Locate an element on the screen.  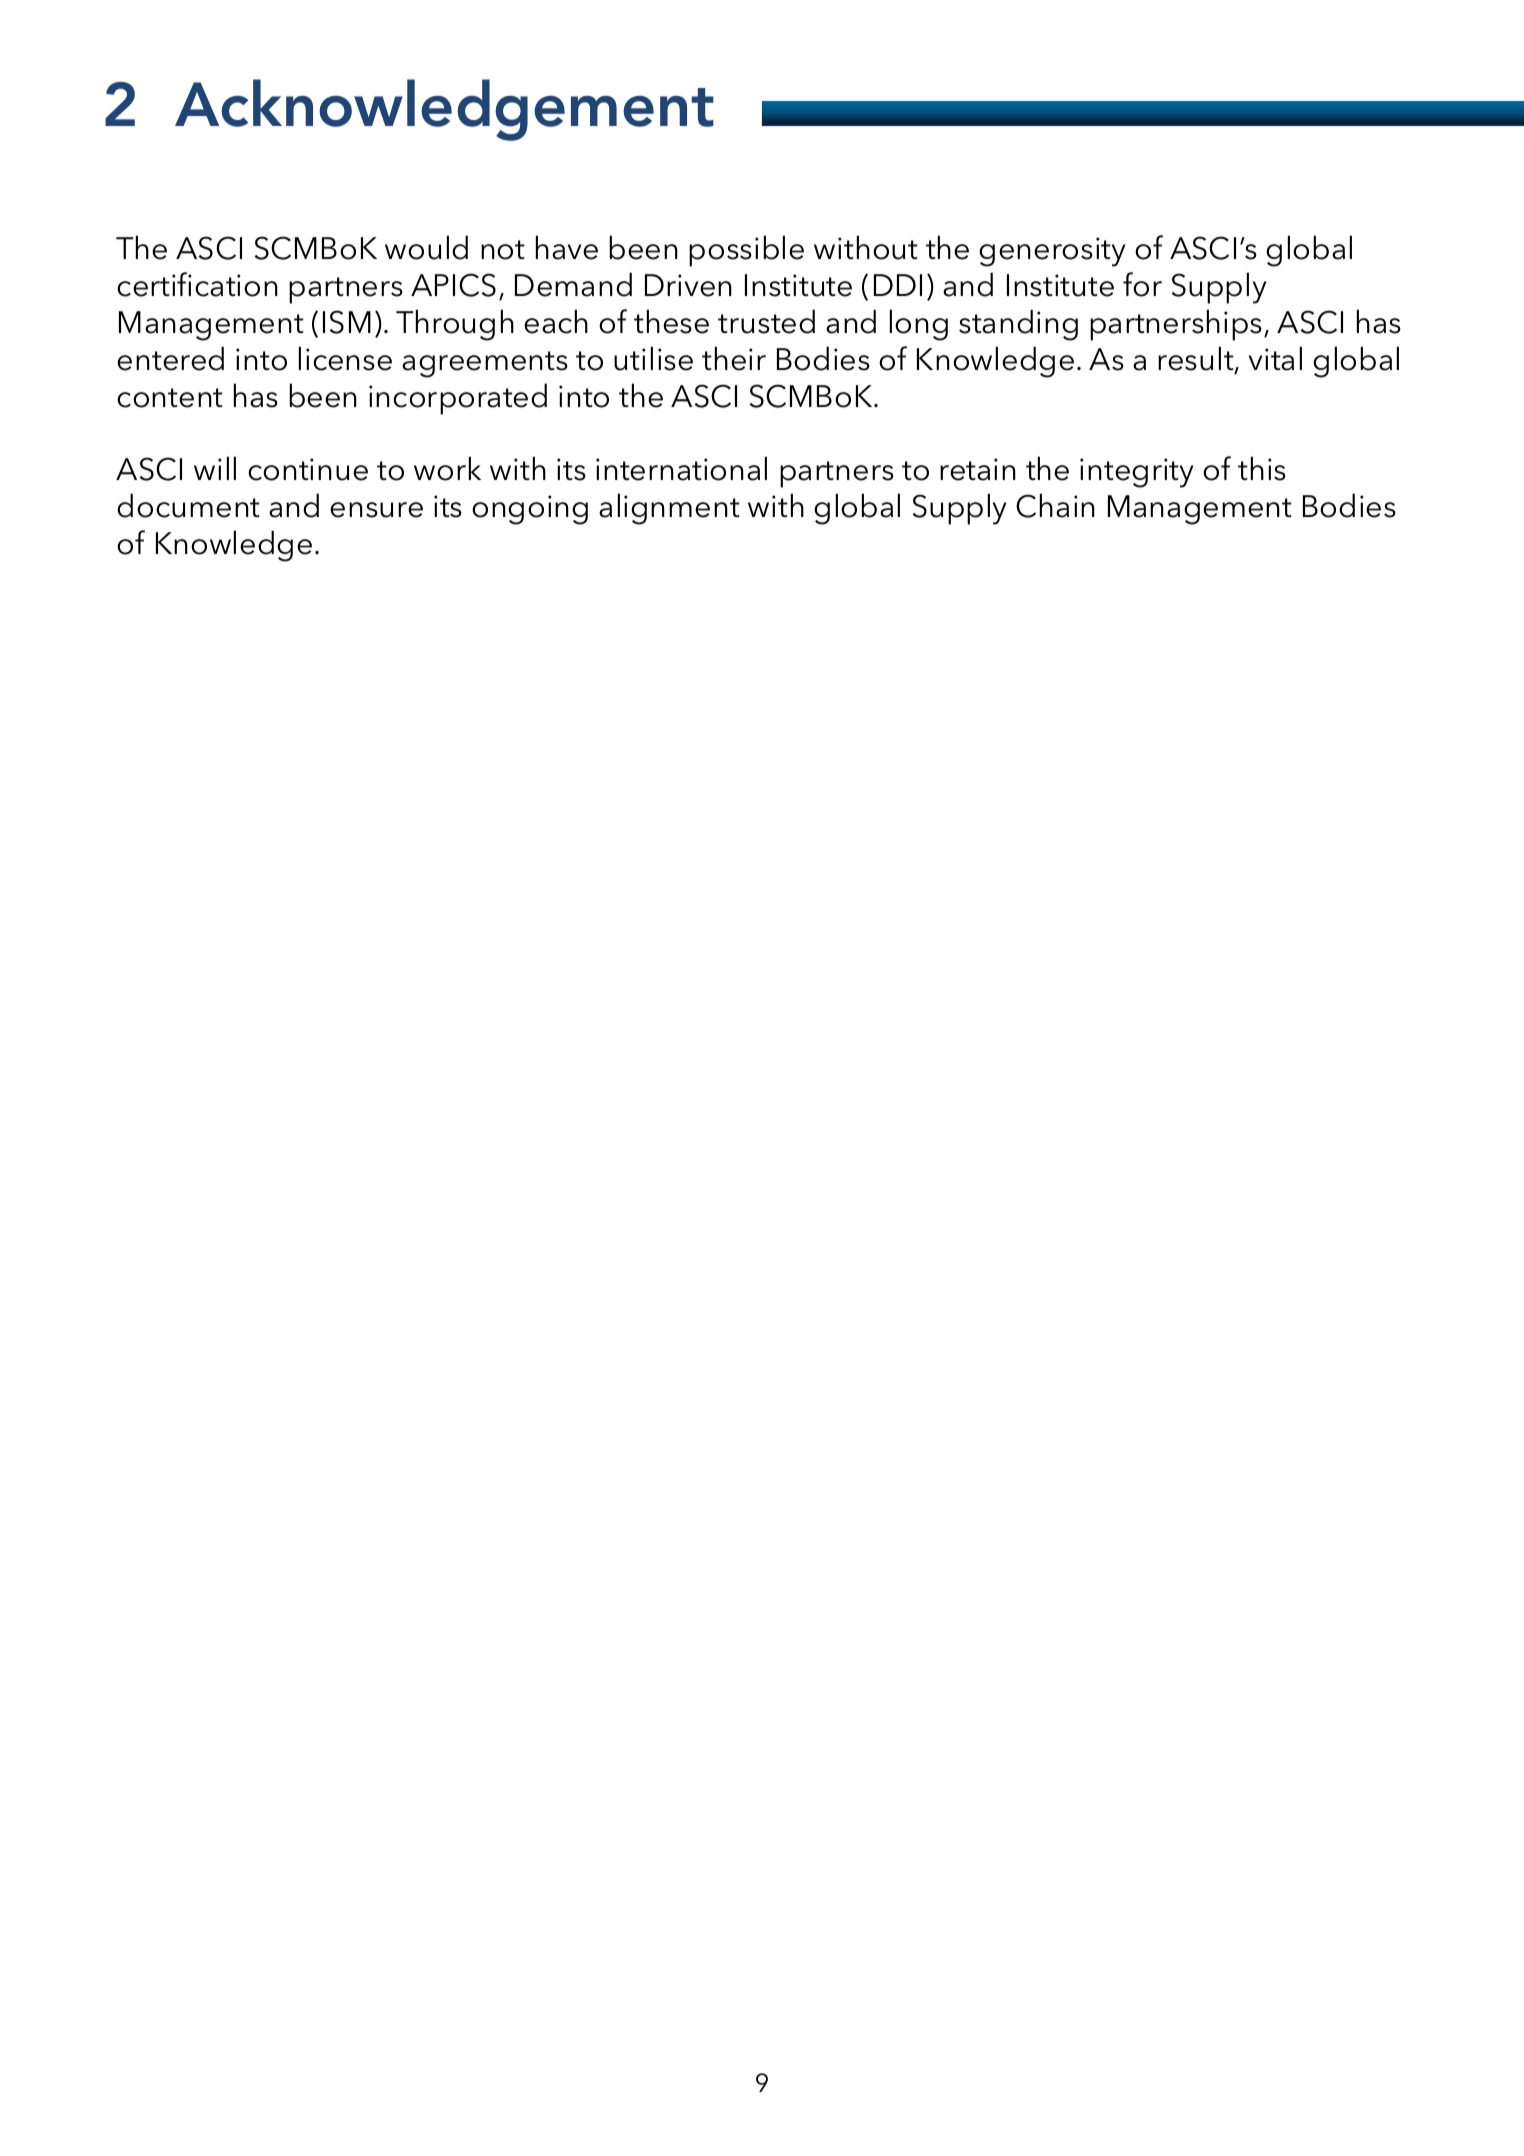
would is located at coordinates (426, 247).
